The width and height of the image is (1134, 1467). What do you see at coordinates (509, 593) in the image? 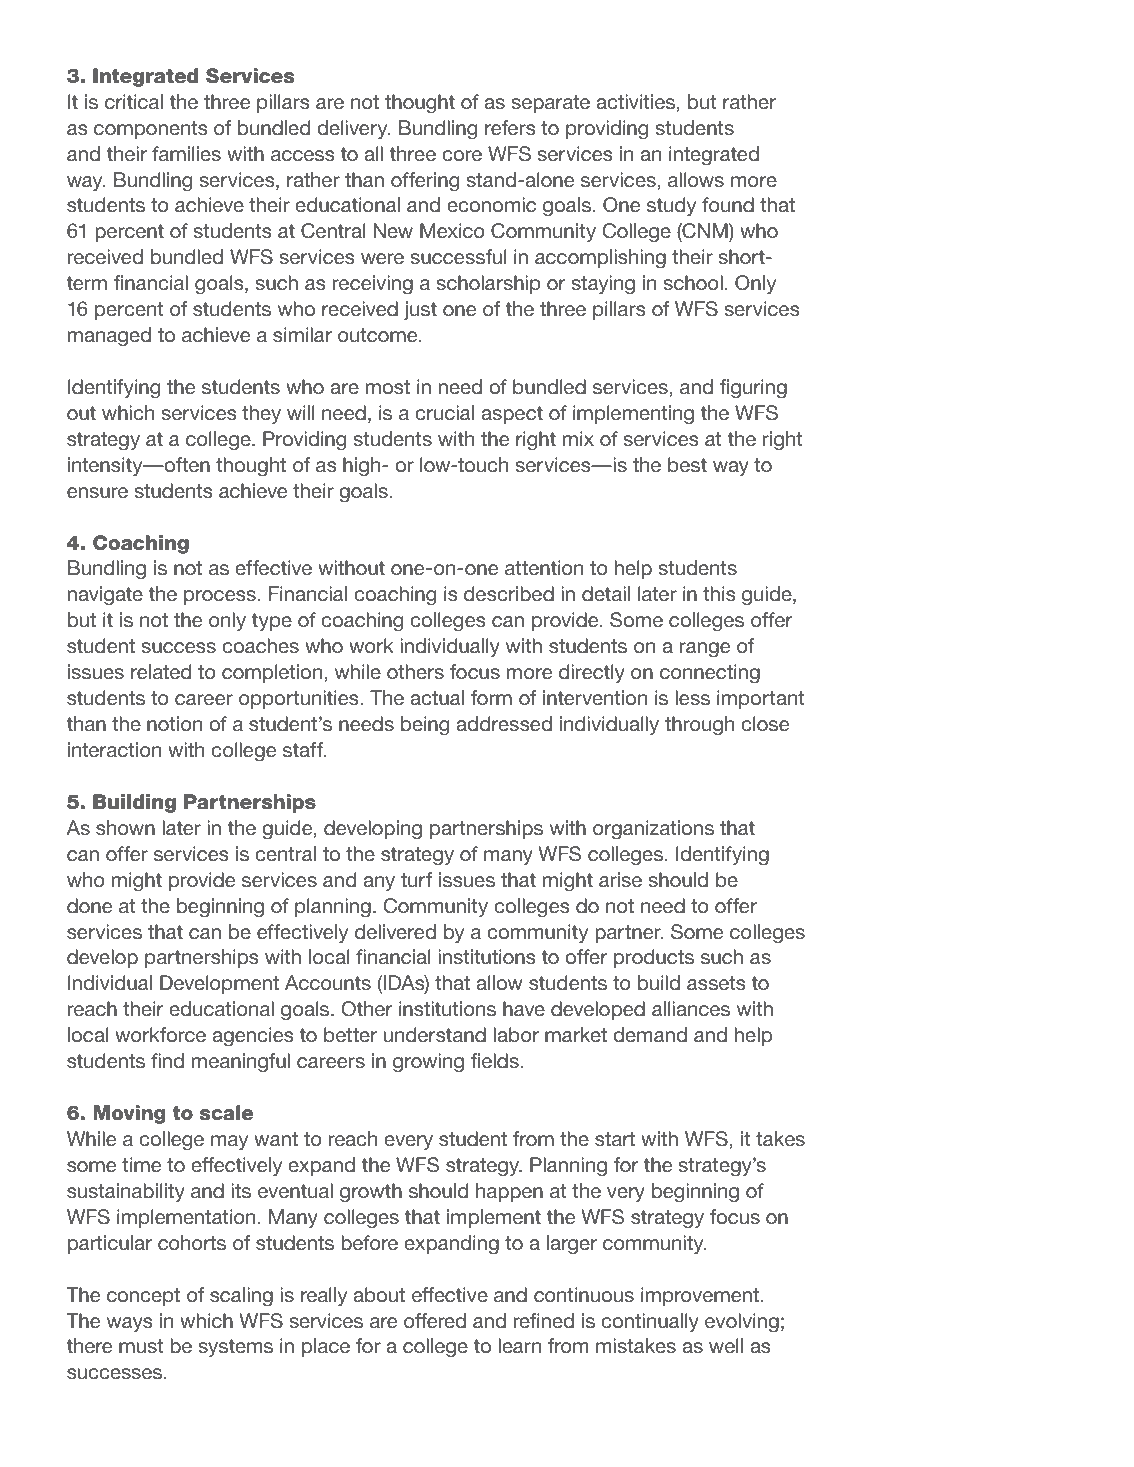
I see `described` at bounding box center [509, 593].
